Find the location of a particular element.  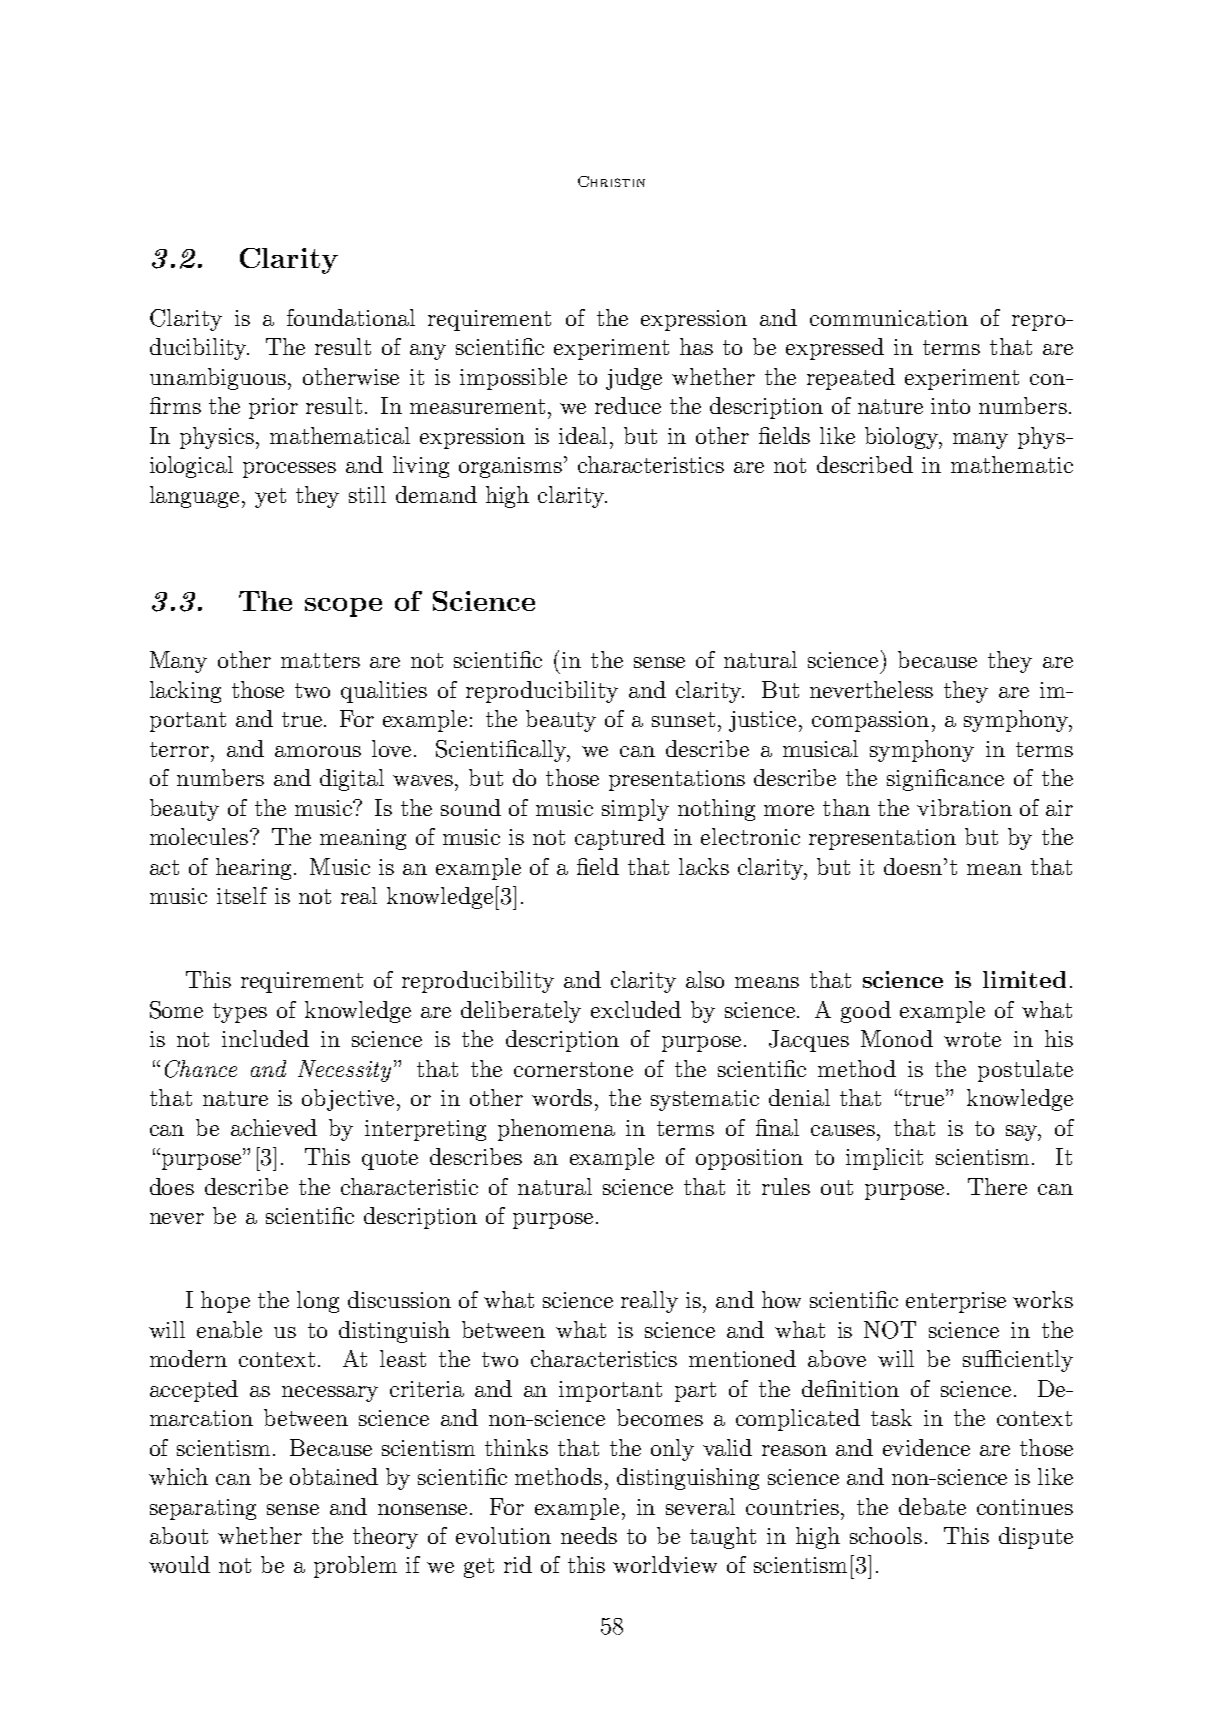

needs is located at coordinates (589, 1535).
